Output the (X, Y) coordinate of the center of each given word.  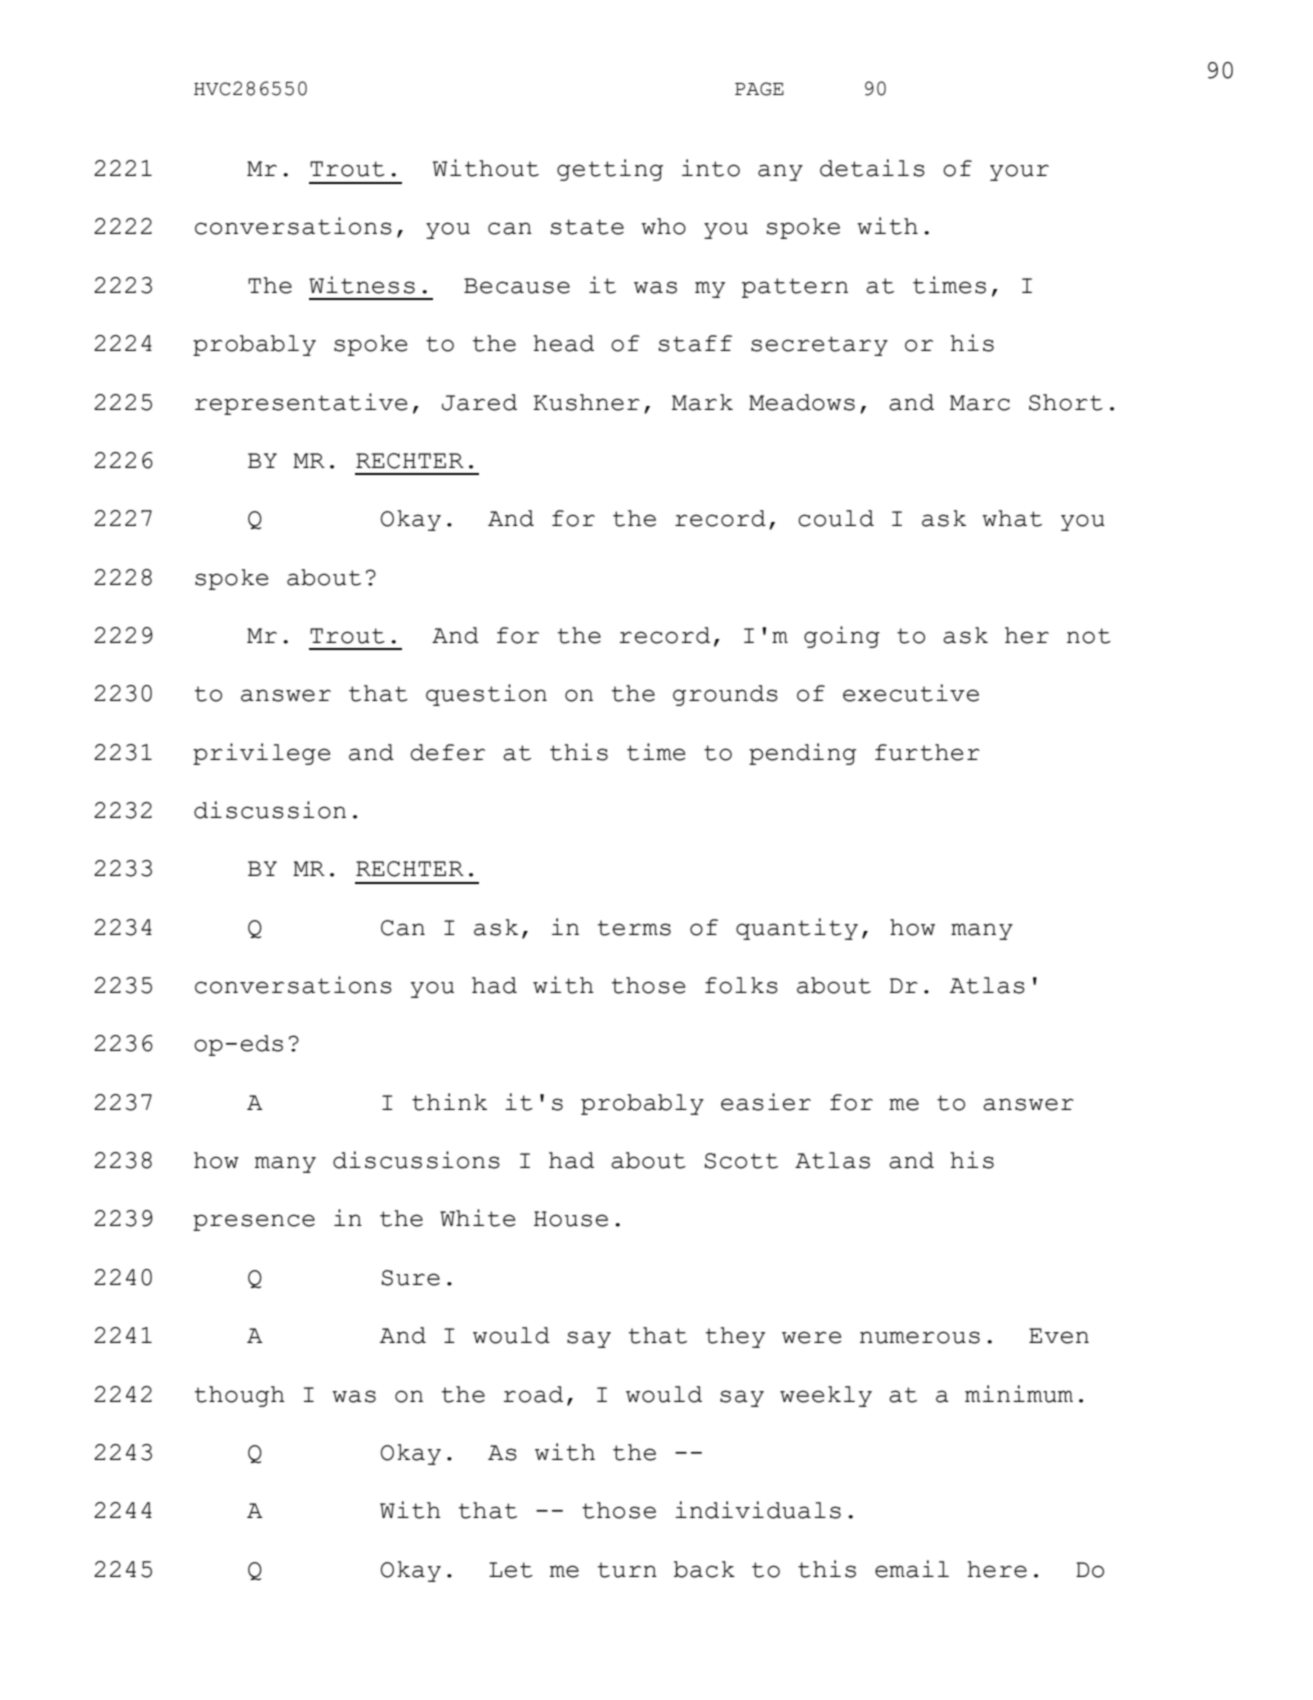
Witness (362, 285)
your (1019, 172)
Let (511, 1570)
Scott (741, 1161)
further (927, 752)
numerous (920, 1337)
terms (634, 928)
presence (254, 1222)
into (711, 168)
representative (301, 404)
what (1012, 518)
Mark (702, 402)
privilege (261, 754)
